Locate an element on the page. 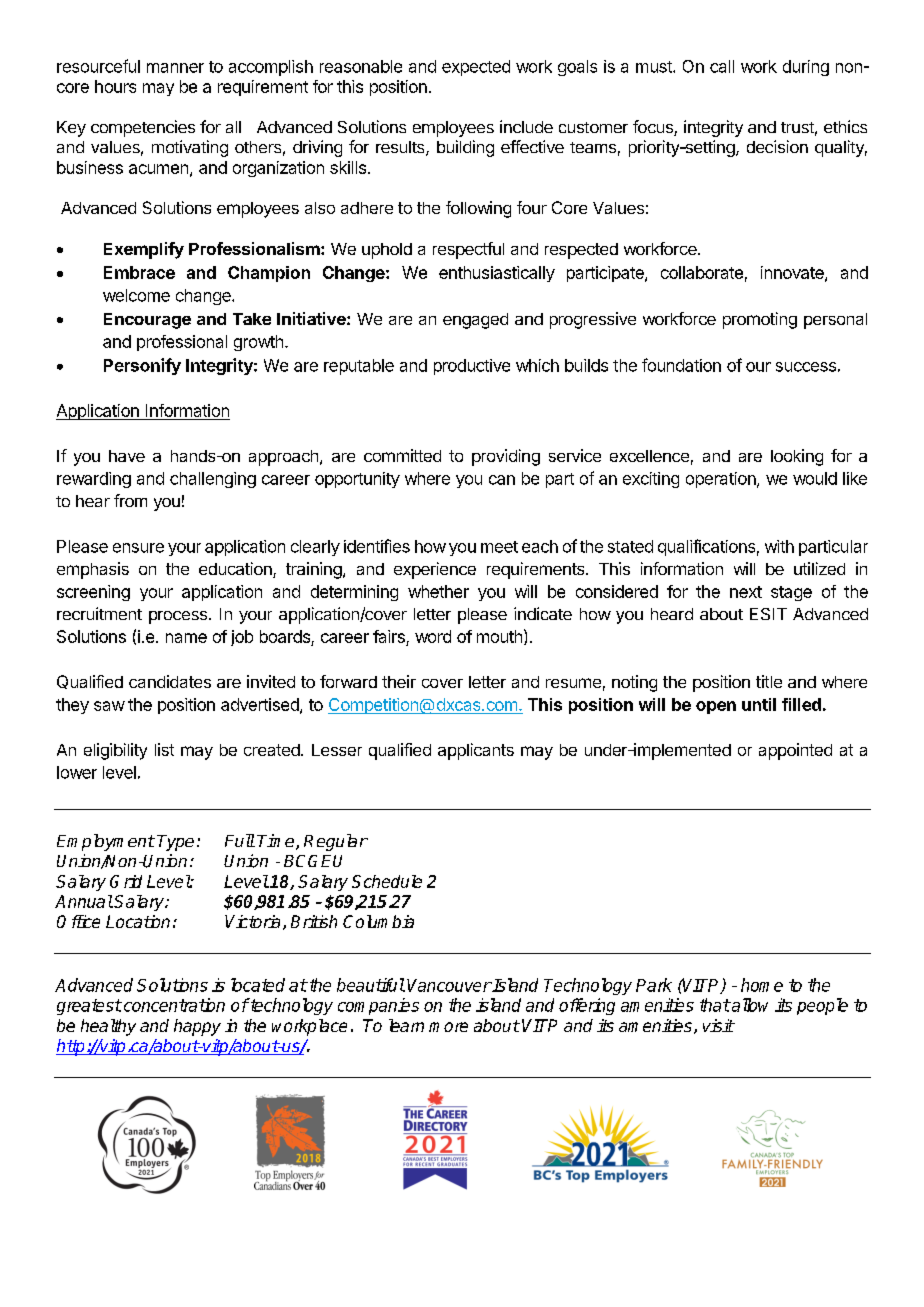 The width and height of the document is (924, 1307). promoting is located at coordinates (760, 320).
